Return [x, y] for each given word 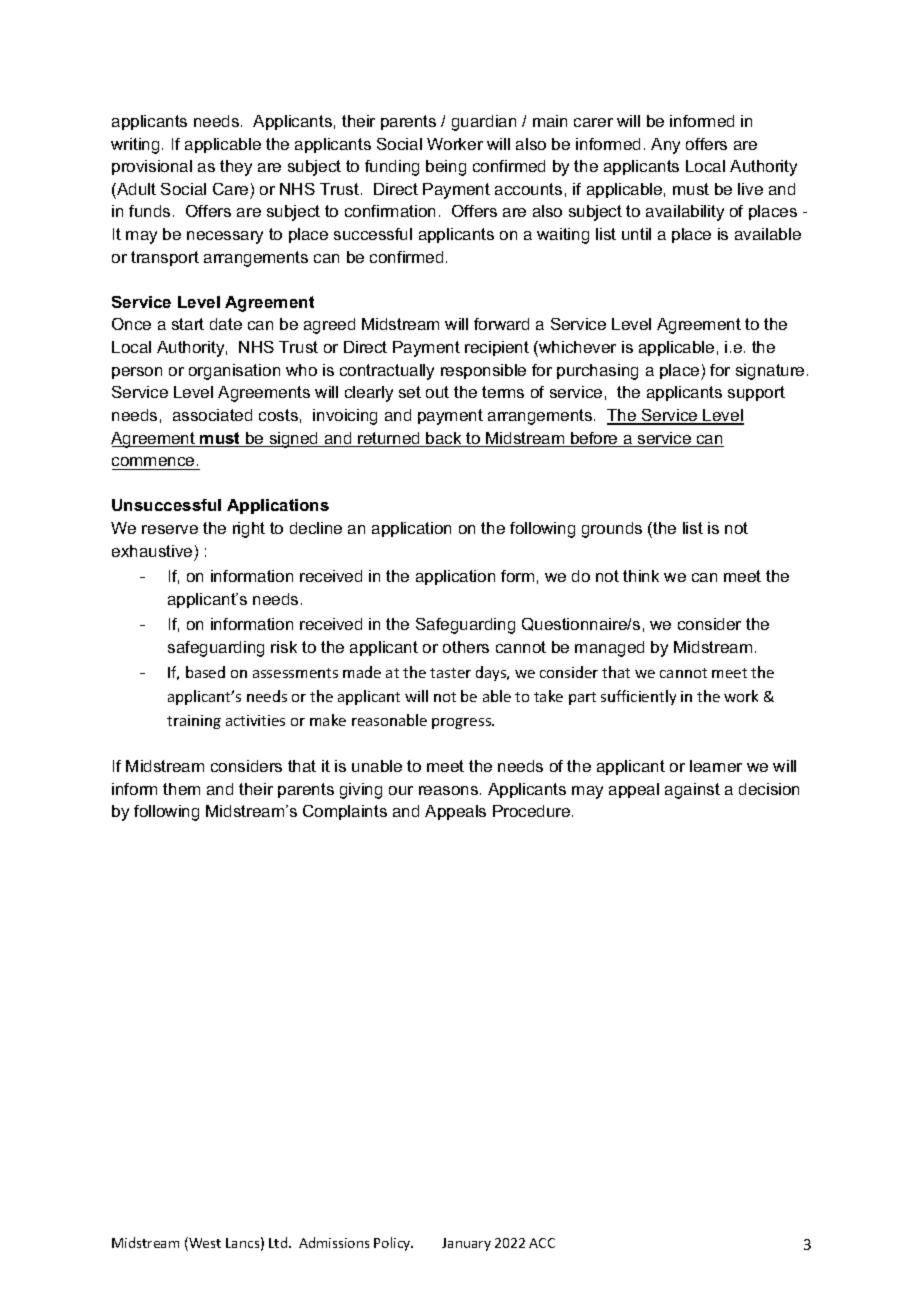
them [181, 789]
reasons [450, 790]
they [236, 168]
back [444, 439]
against [692, 791]
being [446, 168]
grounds [612, 530]
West [204, 1244]
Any [665, 146]
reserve [170, 529]
